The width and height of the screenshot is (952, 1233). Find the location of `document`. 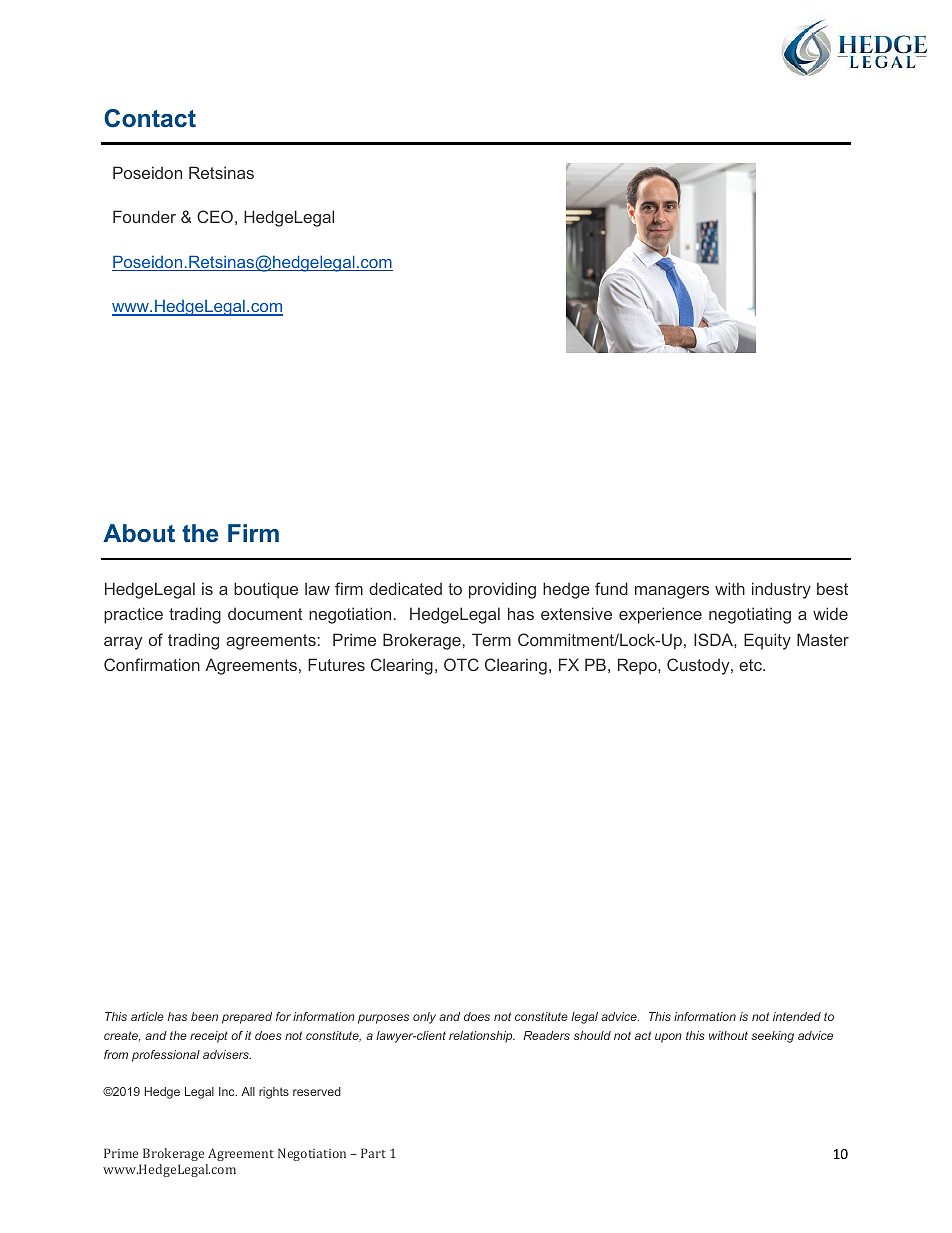

document is located at coordinates (265, 614).
